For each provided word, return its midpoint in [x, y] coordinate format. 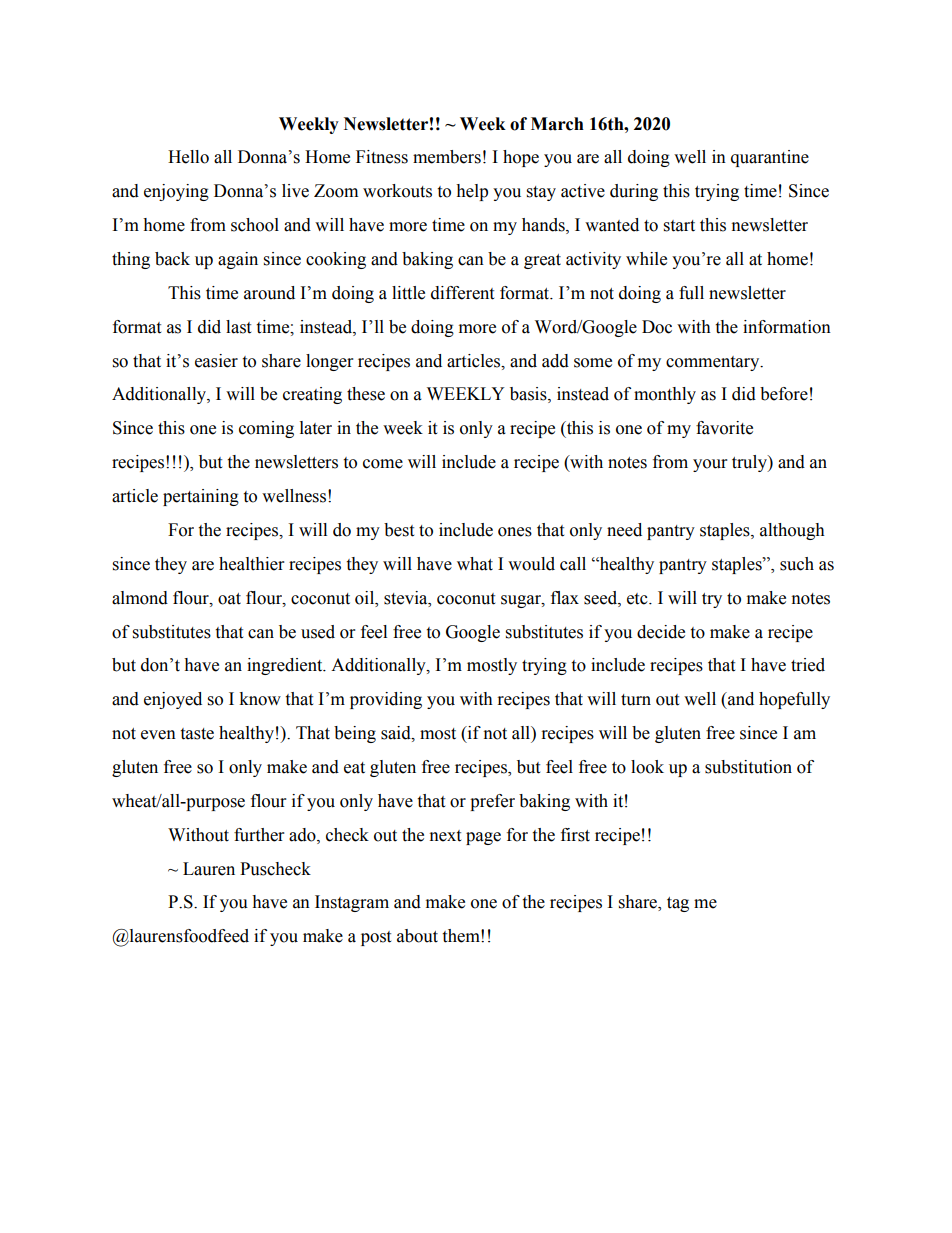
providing [386, 700]
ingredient [286, 666]
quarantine [770, 158]
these [366, 394]
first [575, 835]
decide [661, 632]
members [447, 157]
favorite [724, 428]
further [259, 835]
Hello [188, 157]
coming [266, 429]
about [417, 936]
